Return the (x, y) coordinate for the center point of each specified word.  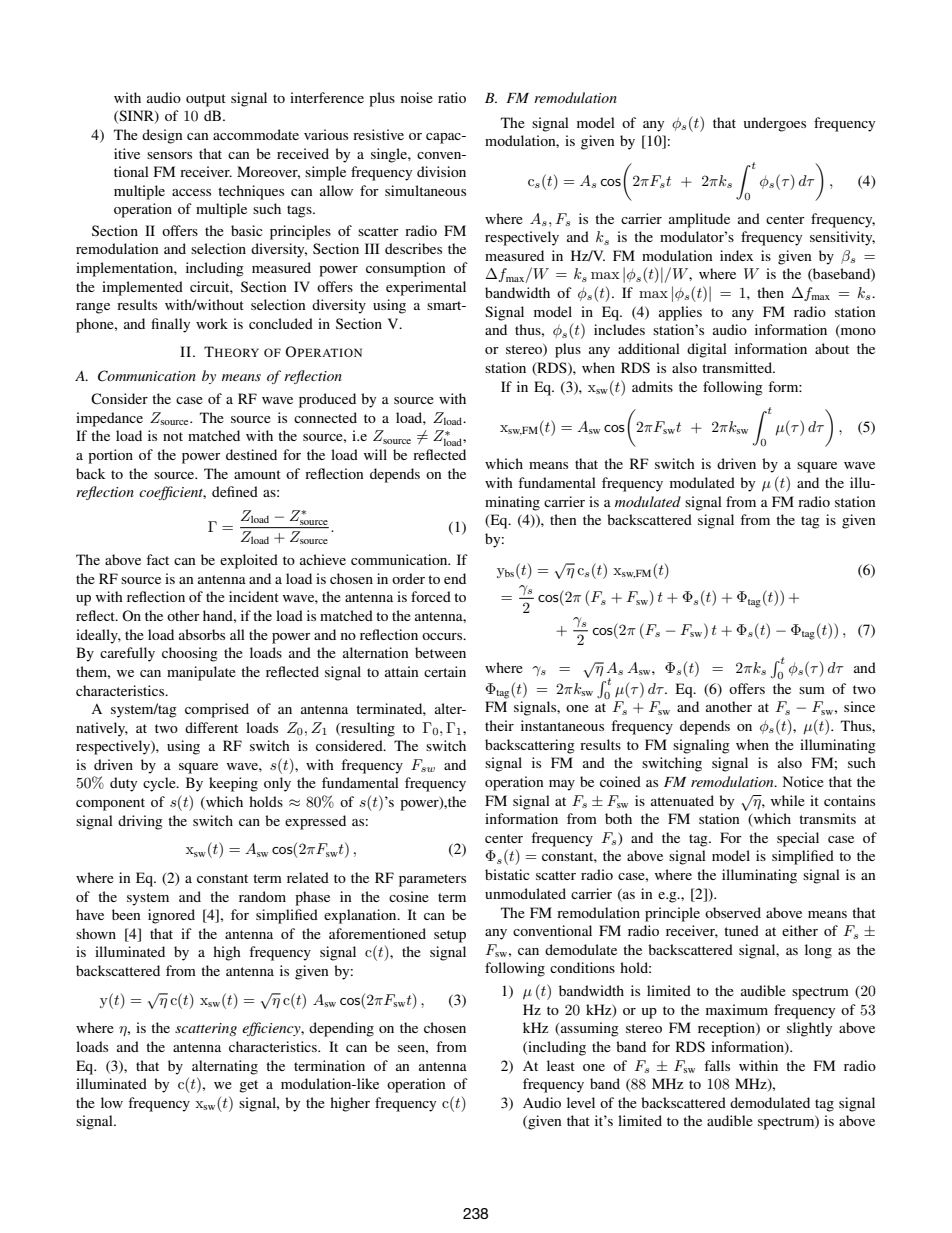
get (248, 1086)
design (162, 136)
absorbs (202, 634)
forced (431, 596)
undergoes (775, 124)
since (859, 706)
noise (417, 97)
